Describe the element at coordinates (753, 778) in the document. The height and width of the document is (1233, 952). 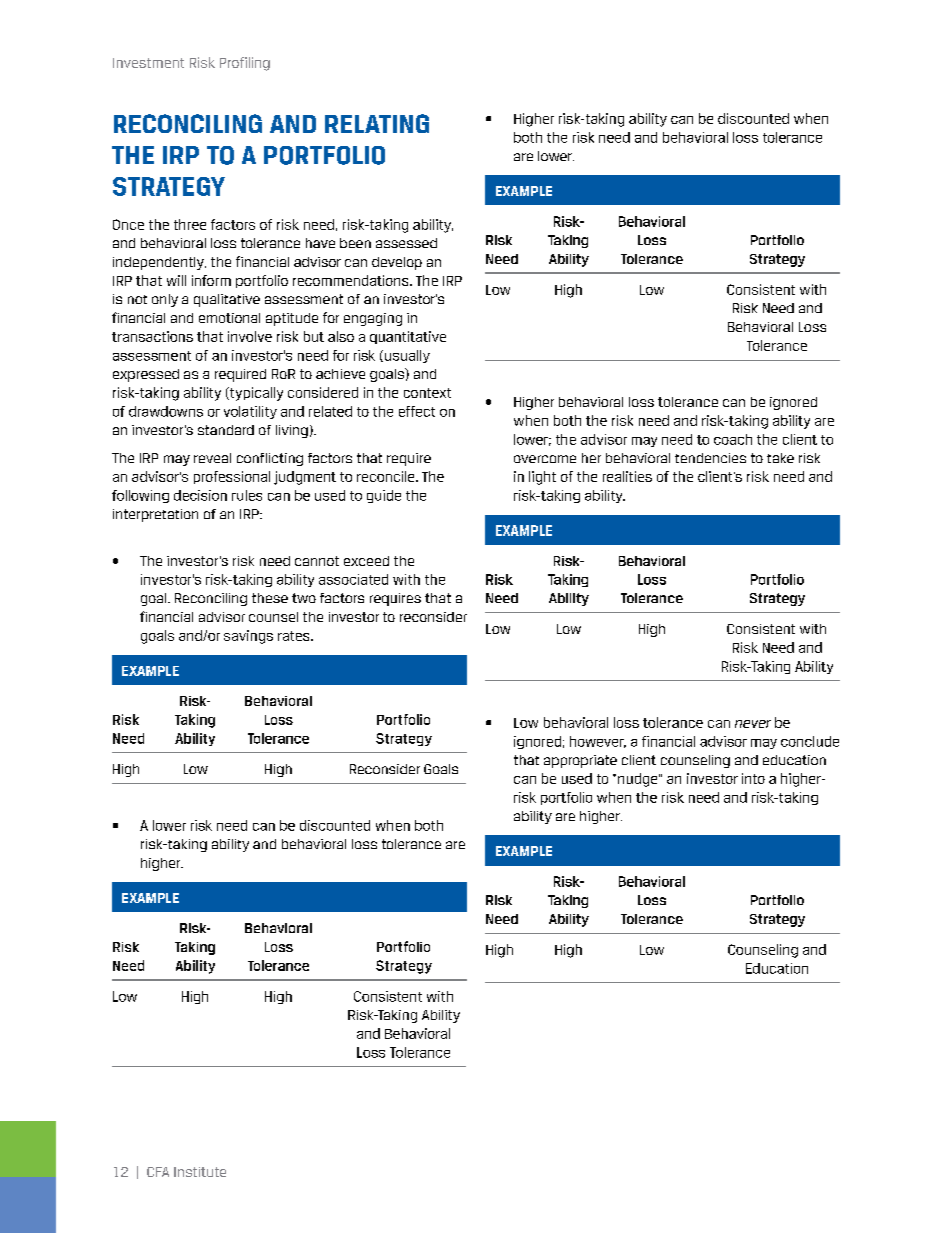
I see `into` at that location.
